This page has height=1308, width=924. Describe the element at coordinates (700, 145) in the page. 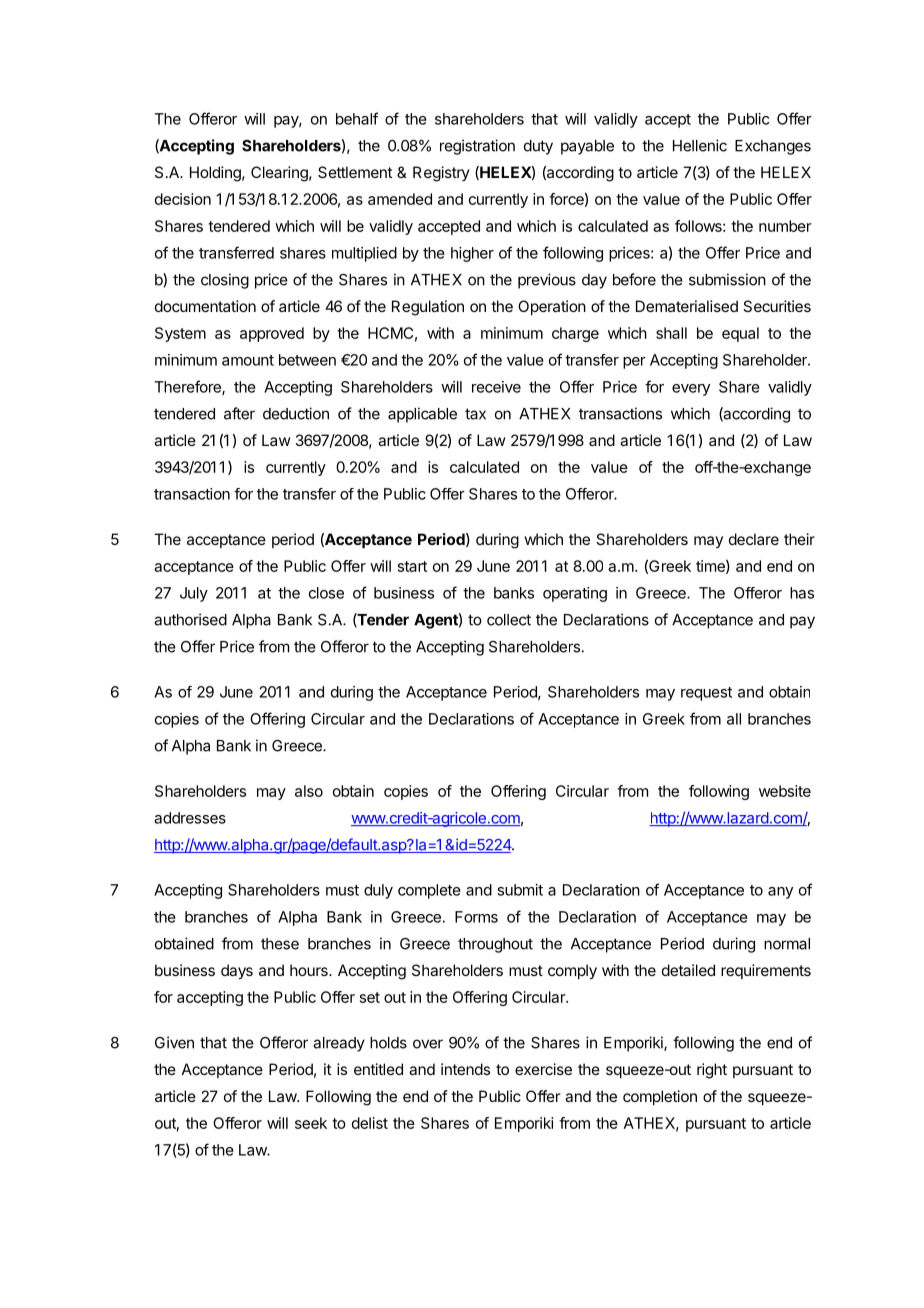

I see `Hellenic` at that location.
